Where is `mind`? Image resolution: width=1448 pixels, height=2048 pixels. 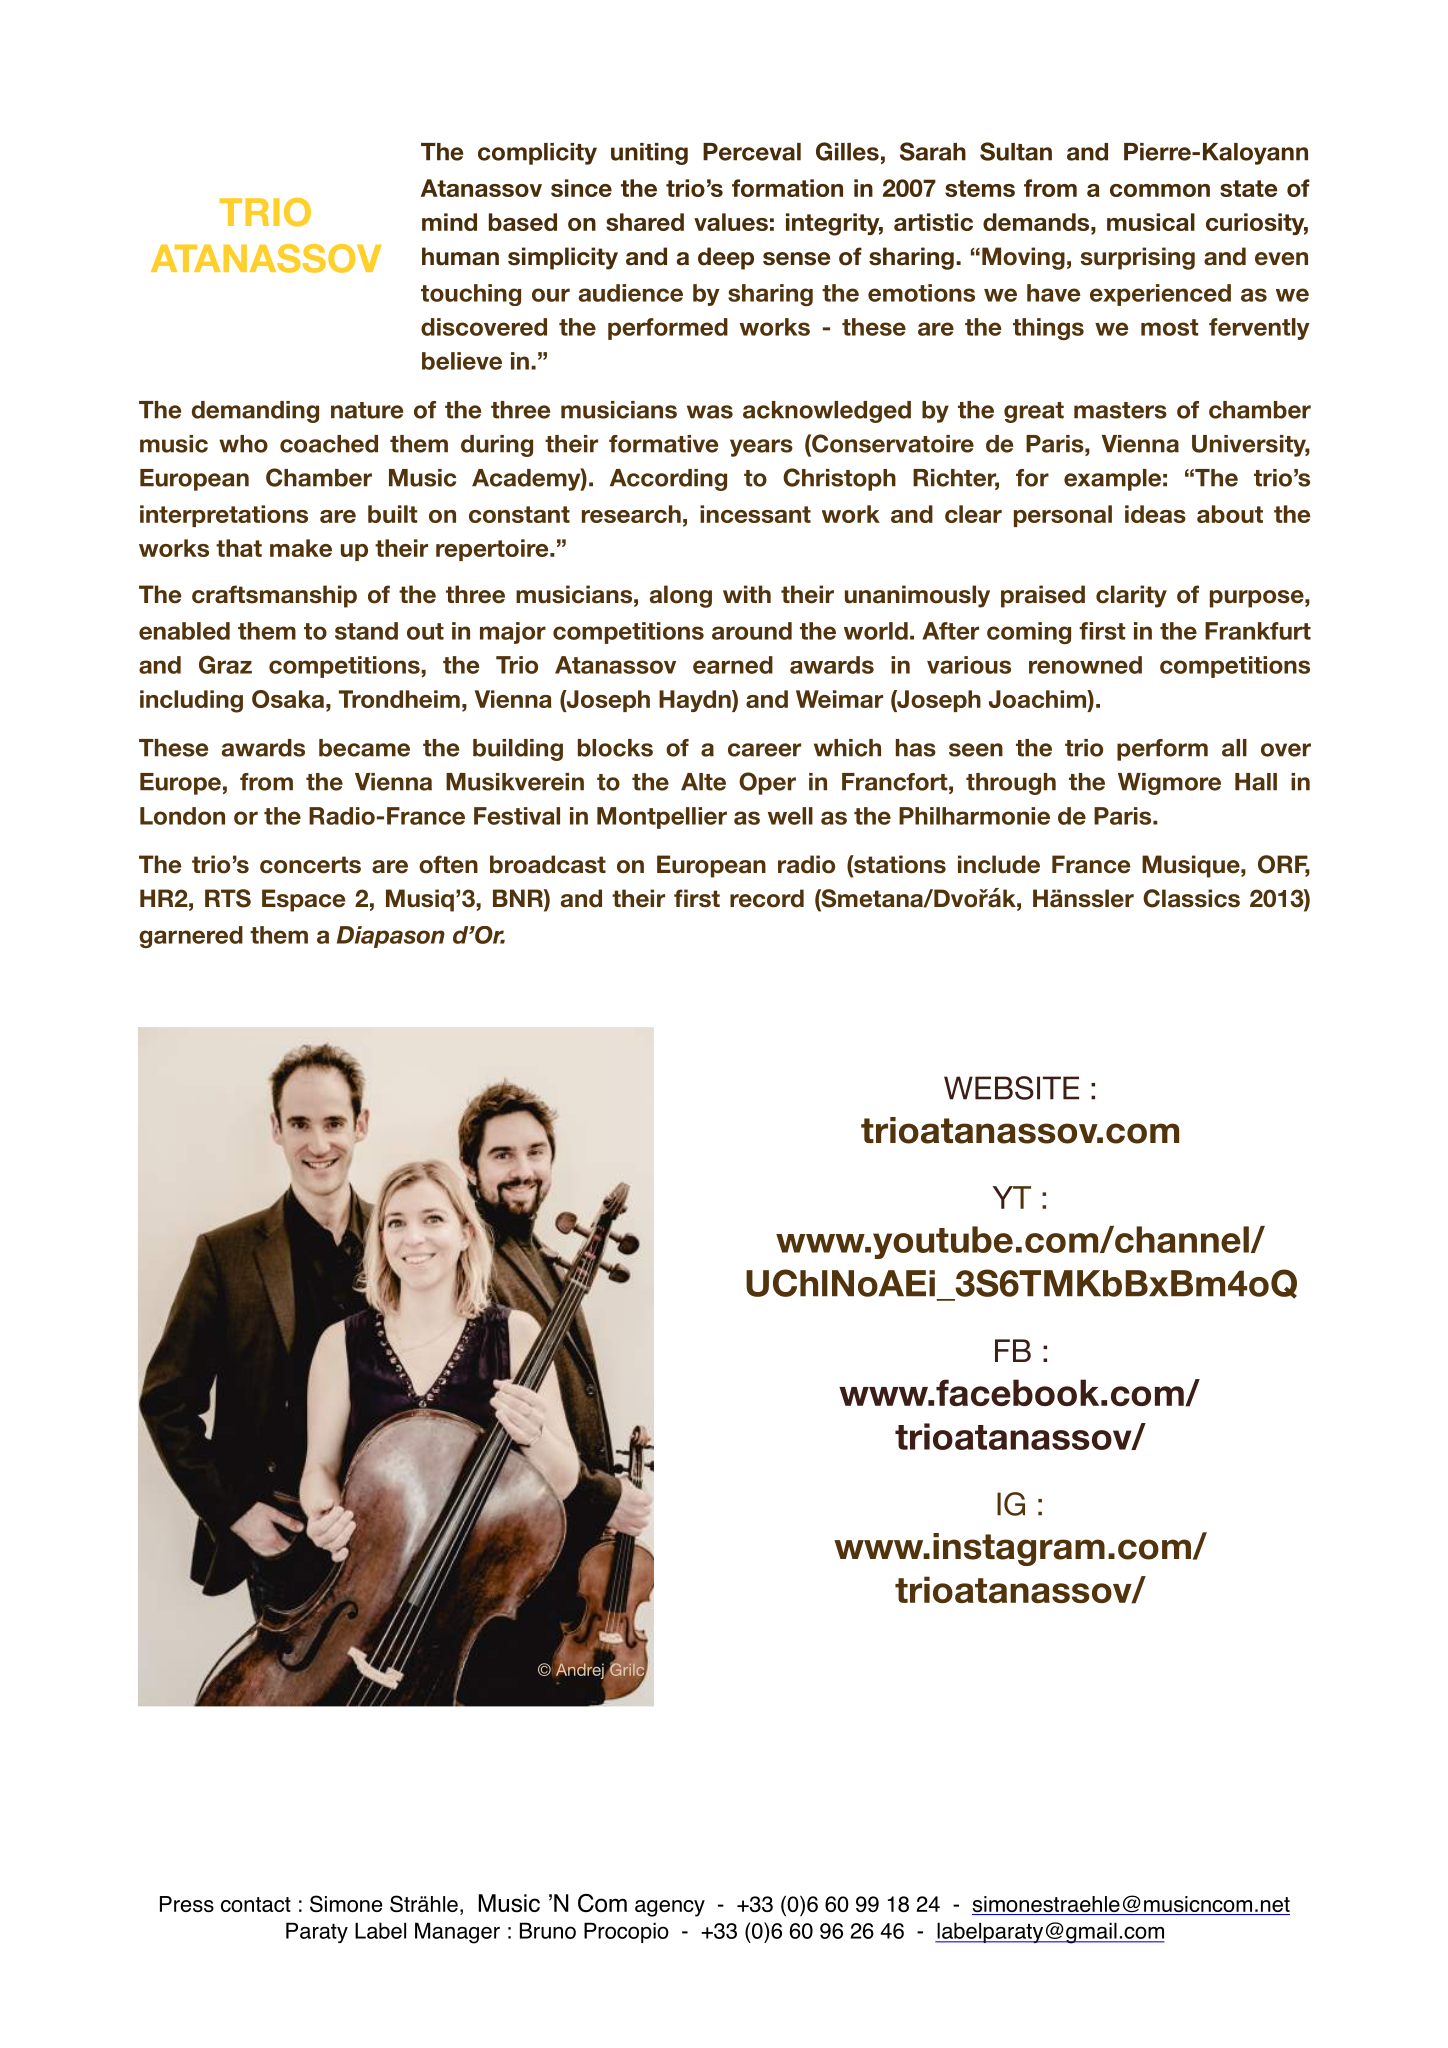 mind is located at coordinates (449, 222).
